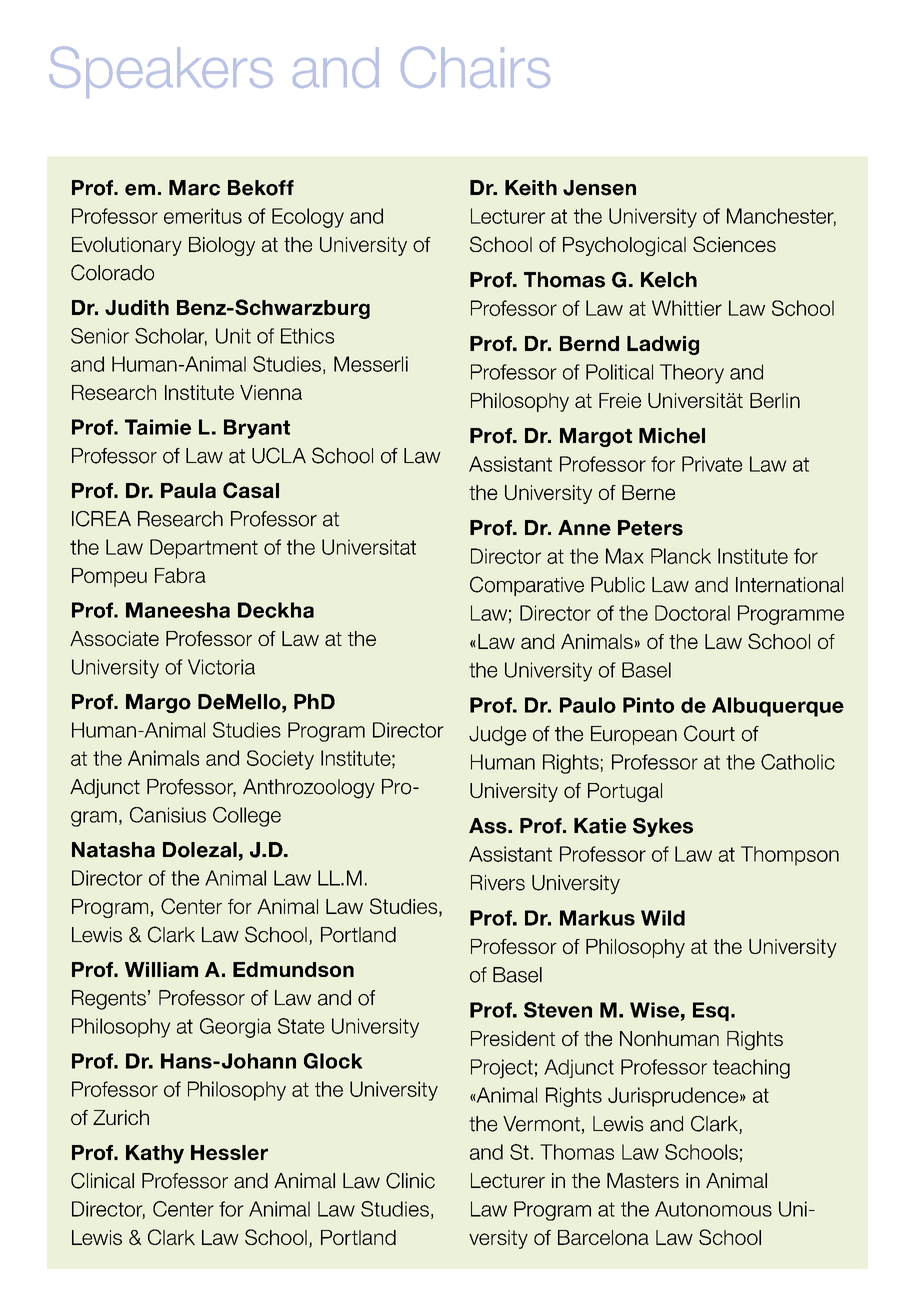  What do you see at coordinates (599, 188) in the screenshot?
I see `Jensen` at bounding box center [599, 188].
